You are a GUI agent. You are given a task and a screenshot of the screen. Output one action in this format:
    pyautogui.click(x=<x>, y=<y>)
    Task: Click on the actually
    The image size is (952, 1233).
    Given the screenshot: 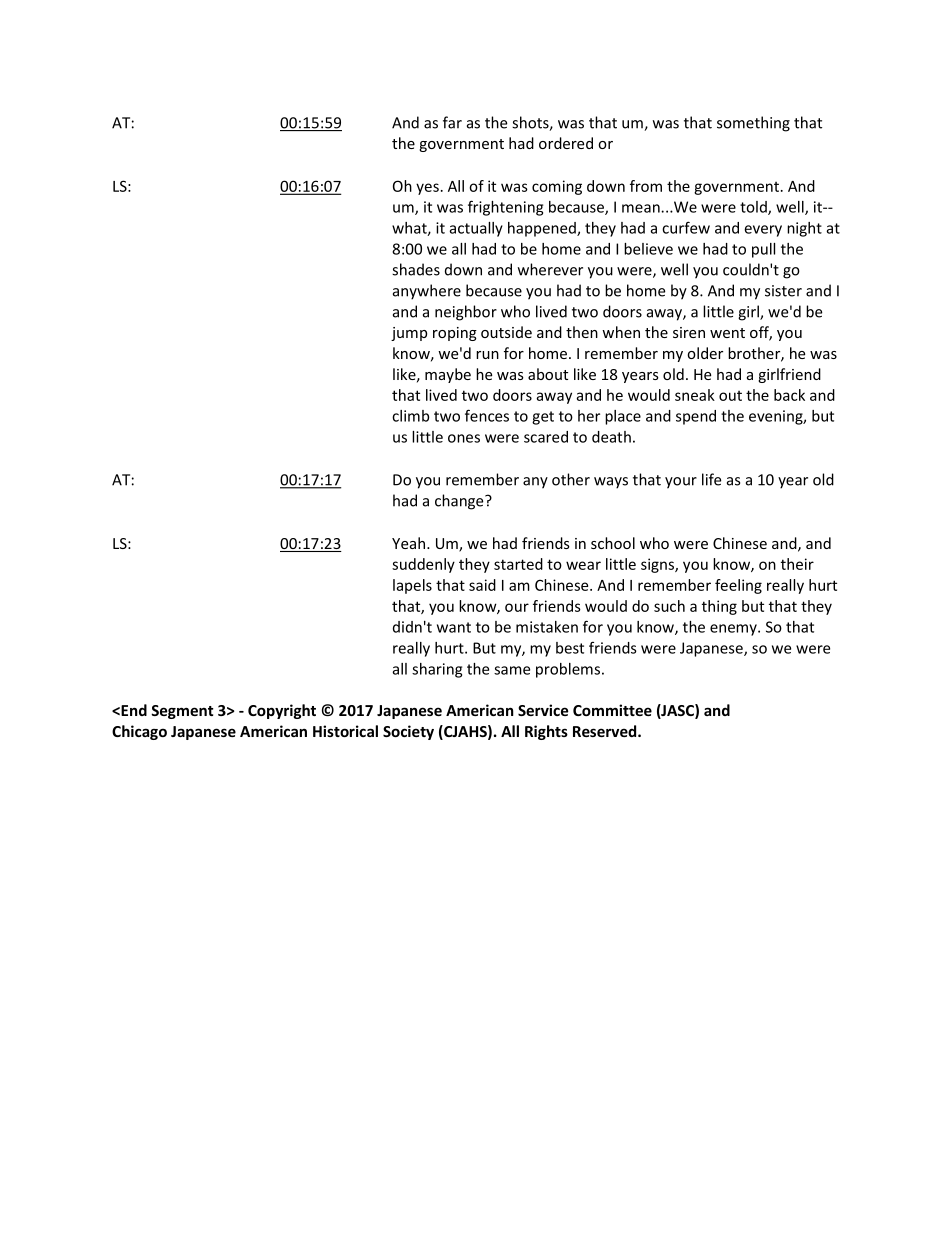 What is the action you would take?
    pyautogui.click(x=476, y=229)
